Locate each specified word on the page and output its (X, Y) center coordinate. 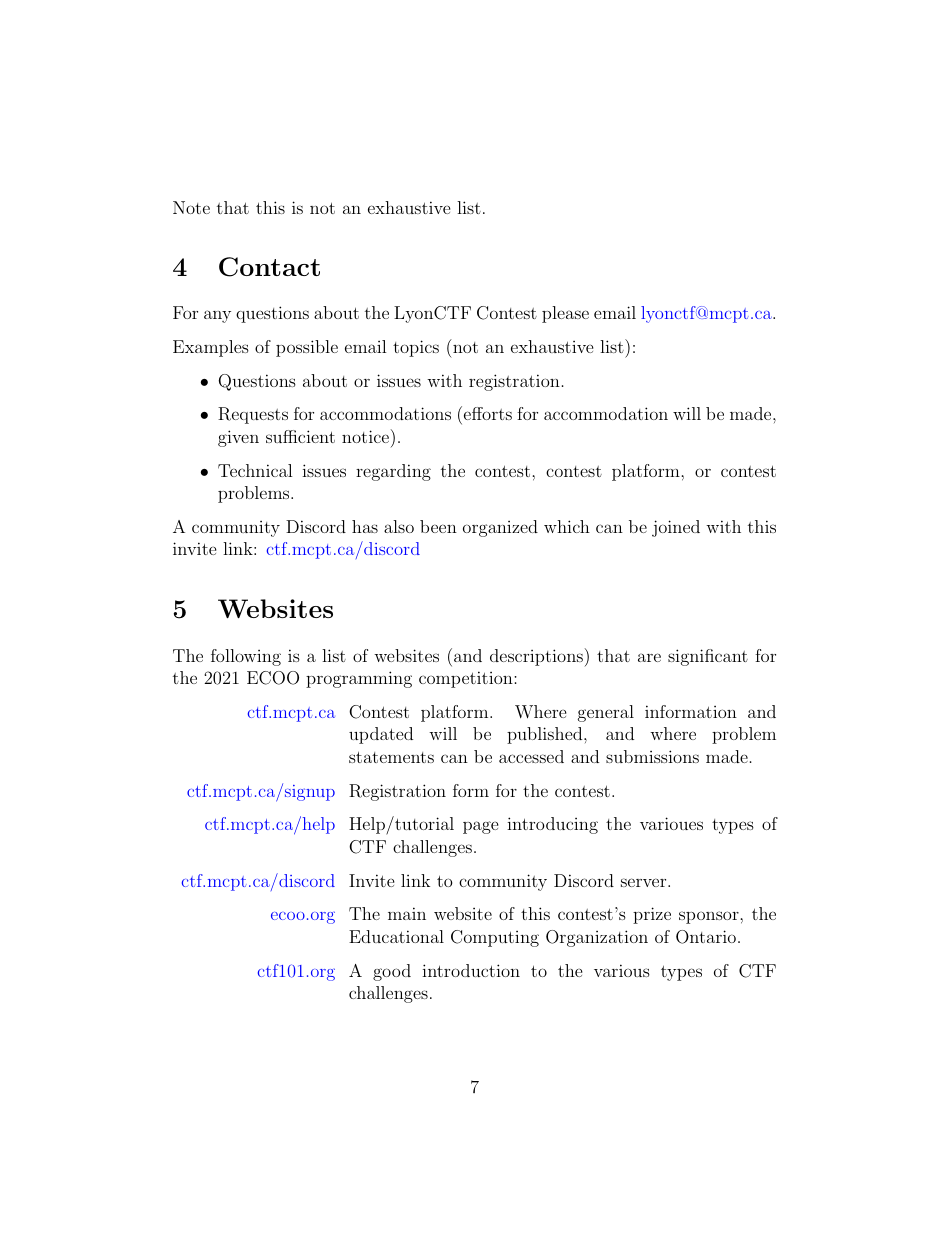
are (649, 657)
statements (391, 757)
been (438, 526)
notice (365, 436)
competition (467, 679)
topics (416, 348)
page (481, 827)
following (246, 657)
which (567, 526)
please (565, 314)
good (392, 972)
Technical (255, 470)
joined (676, 528)
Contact (269, 267)
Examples (211, 348)
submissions (652, 756)
